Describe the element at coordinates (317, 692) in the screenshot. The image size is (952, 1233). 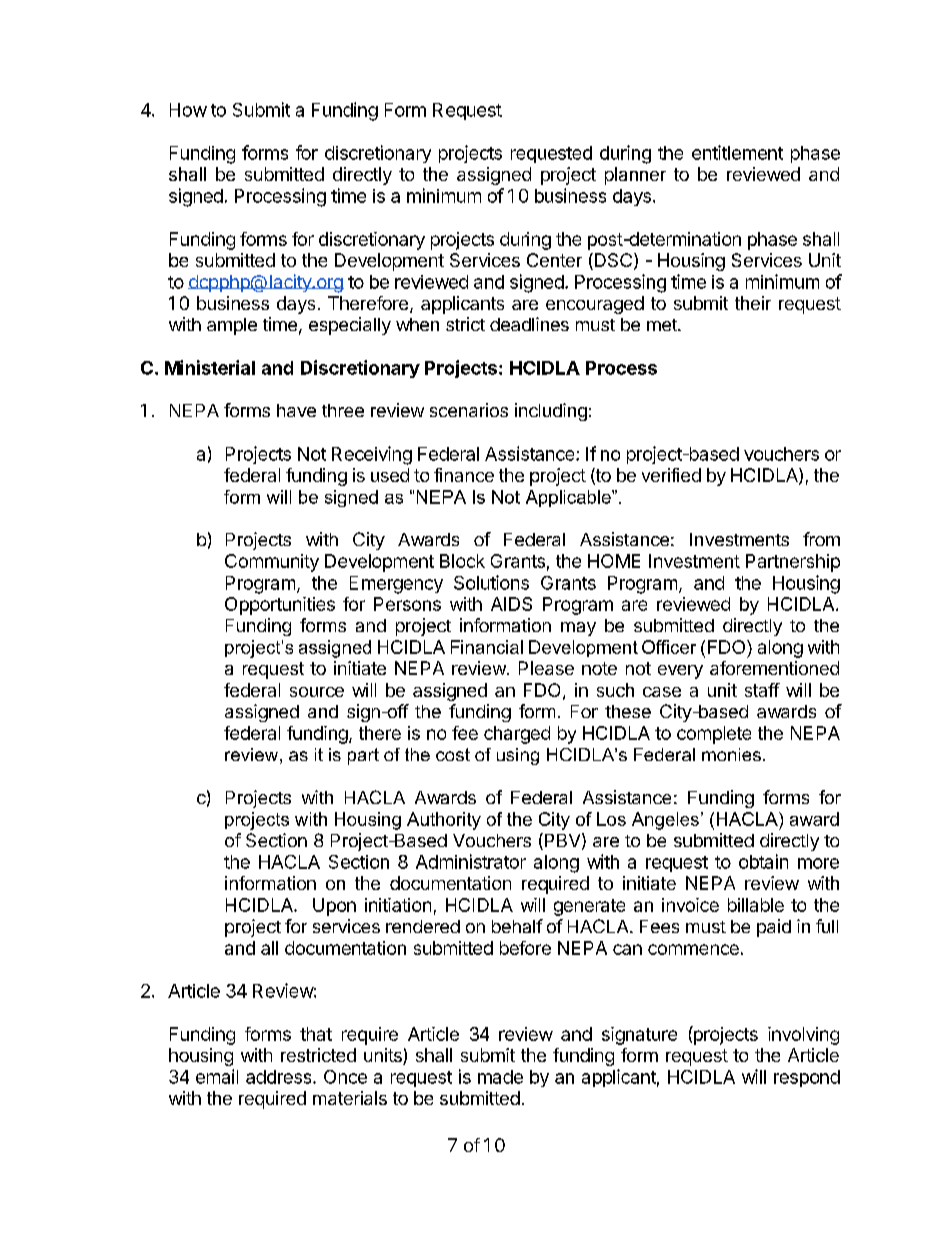
I see `source` at that location.
